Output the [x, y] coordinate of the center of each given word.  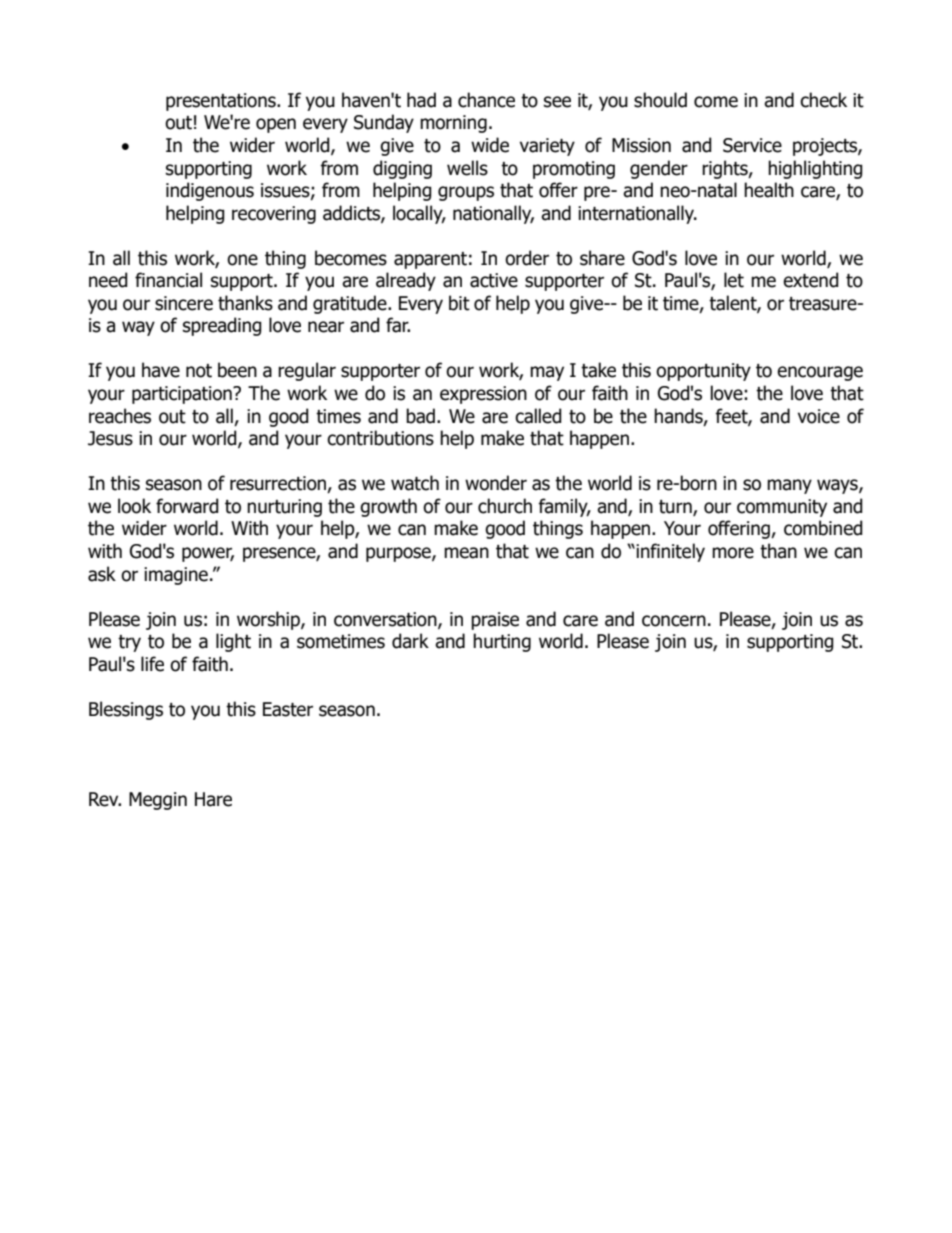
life [152, 664]
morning [453, 124]
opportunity [703, 372]
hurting [502, 642]
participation [183, 395]
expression [483, 395]
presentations [222, 102]
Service [752, 145]
